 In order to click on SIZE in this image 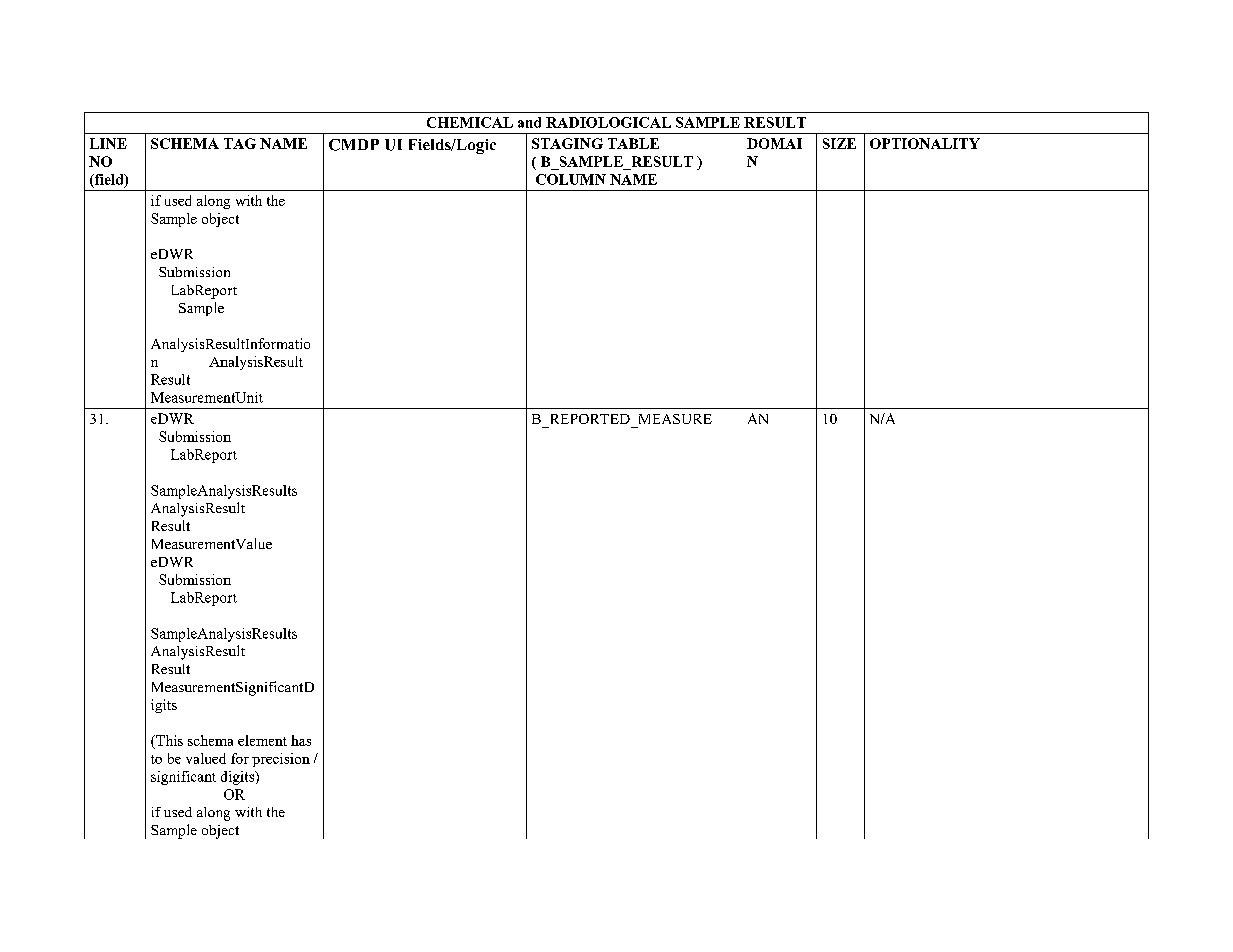, I will do `click(839, 143)`.
